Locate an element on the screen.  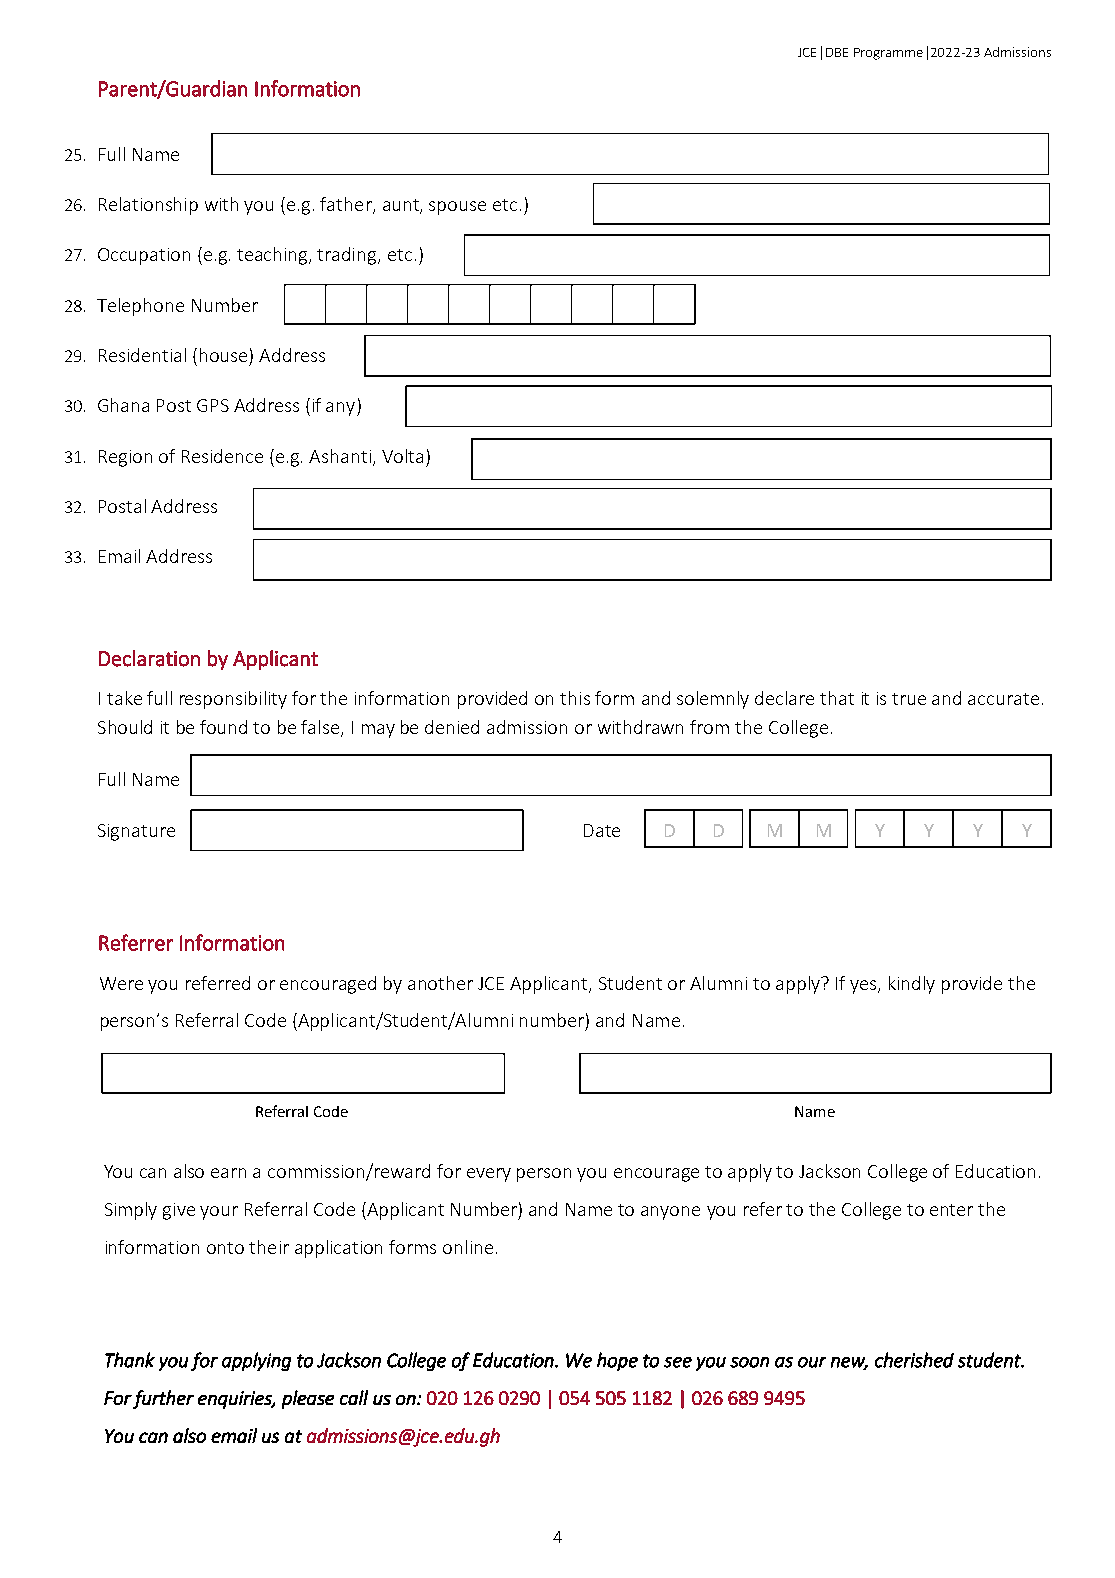
cherished is located at coordinates (914, 1360).
